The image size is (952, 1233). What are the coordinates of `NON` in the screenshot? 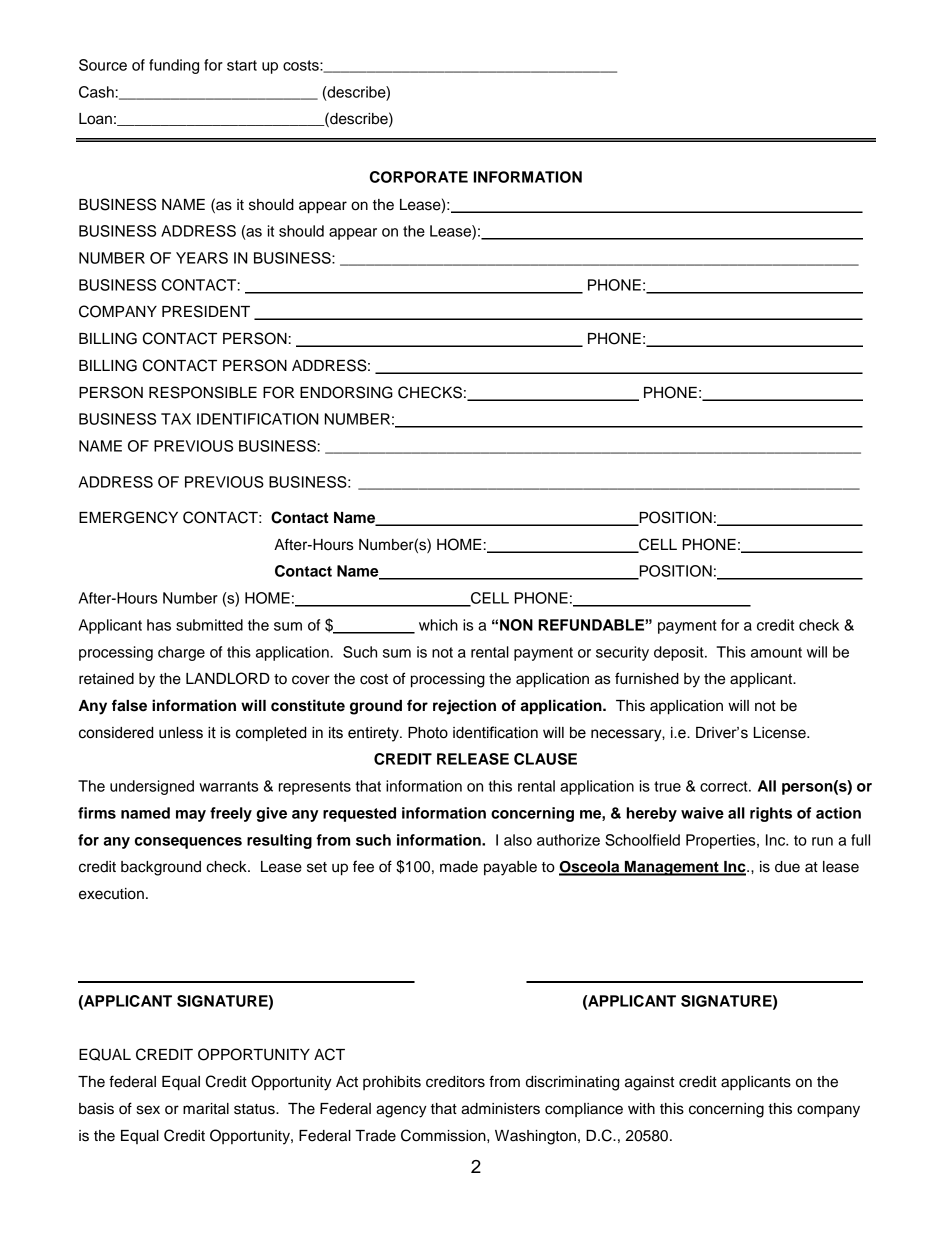 It's located at (516, 625).
